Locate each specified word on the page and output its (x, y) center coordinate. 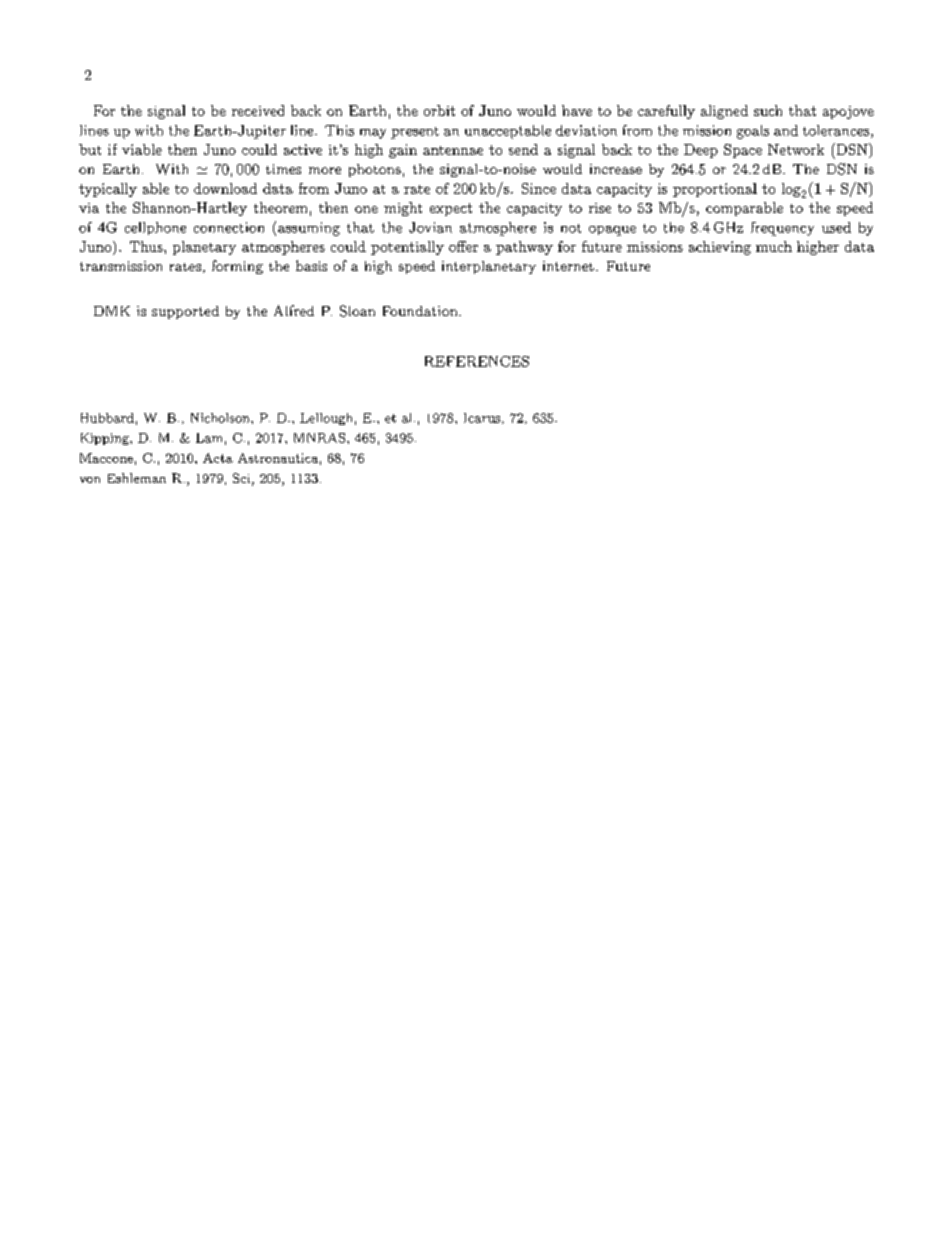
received (258, 110)
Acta (218, 458)
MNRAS (319, 438)
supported (185, 312)
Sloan (357, 311)
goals (753, 132)
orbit (439, 110)
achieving (720, 248)
